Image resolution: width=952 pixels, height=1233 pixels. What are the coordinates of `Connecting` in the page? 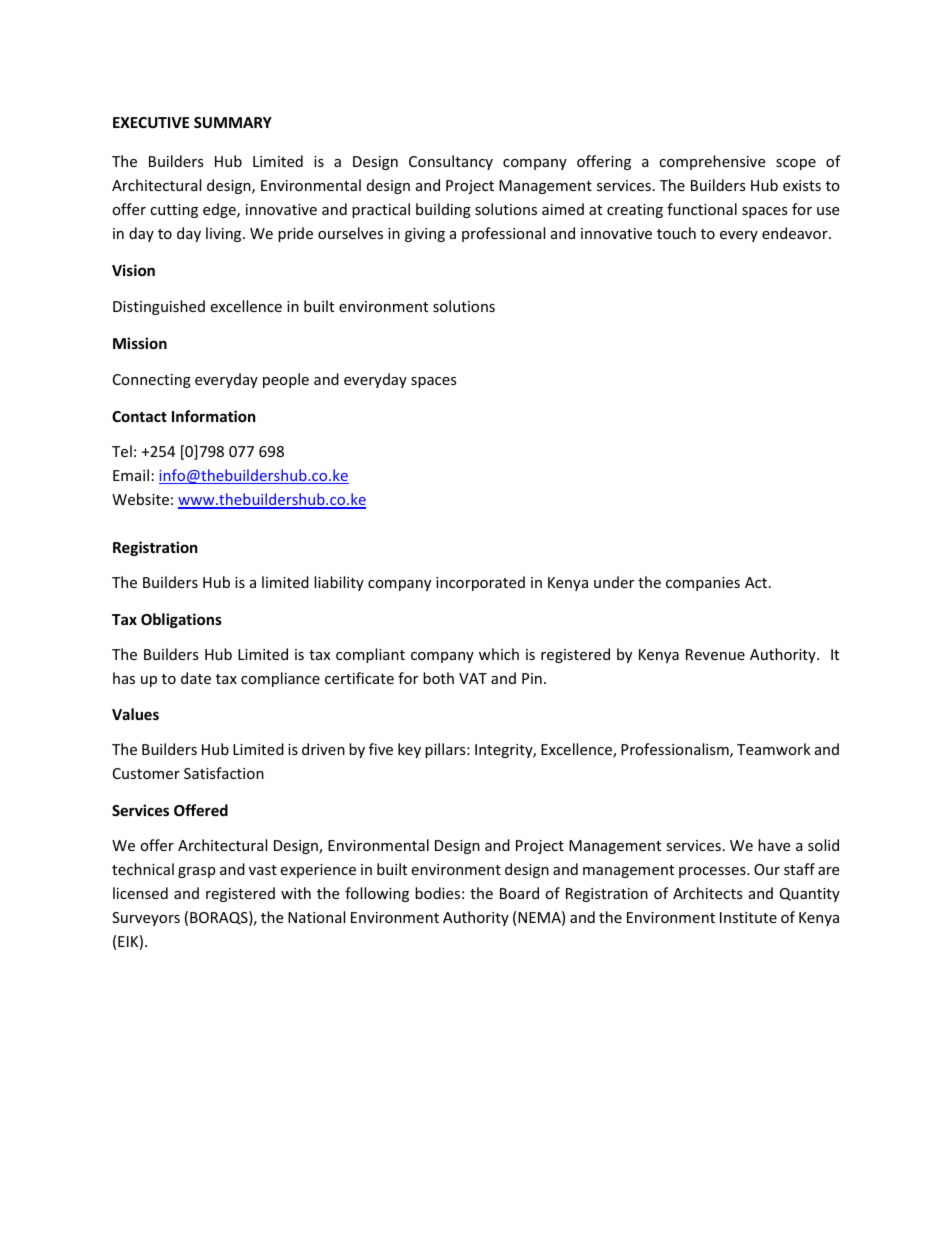 It's located at (152, 381).
